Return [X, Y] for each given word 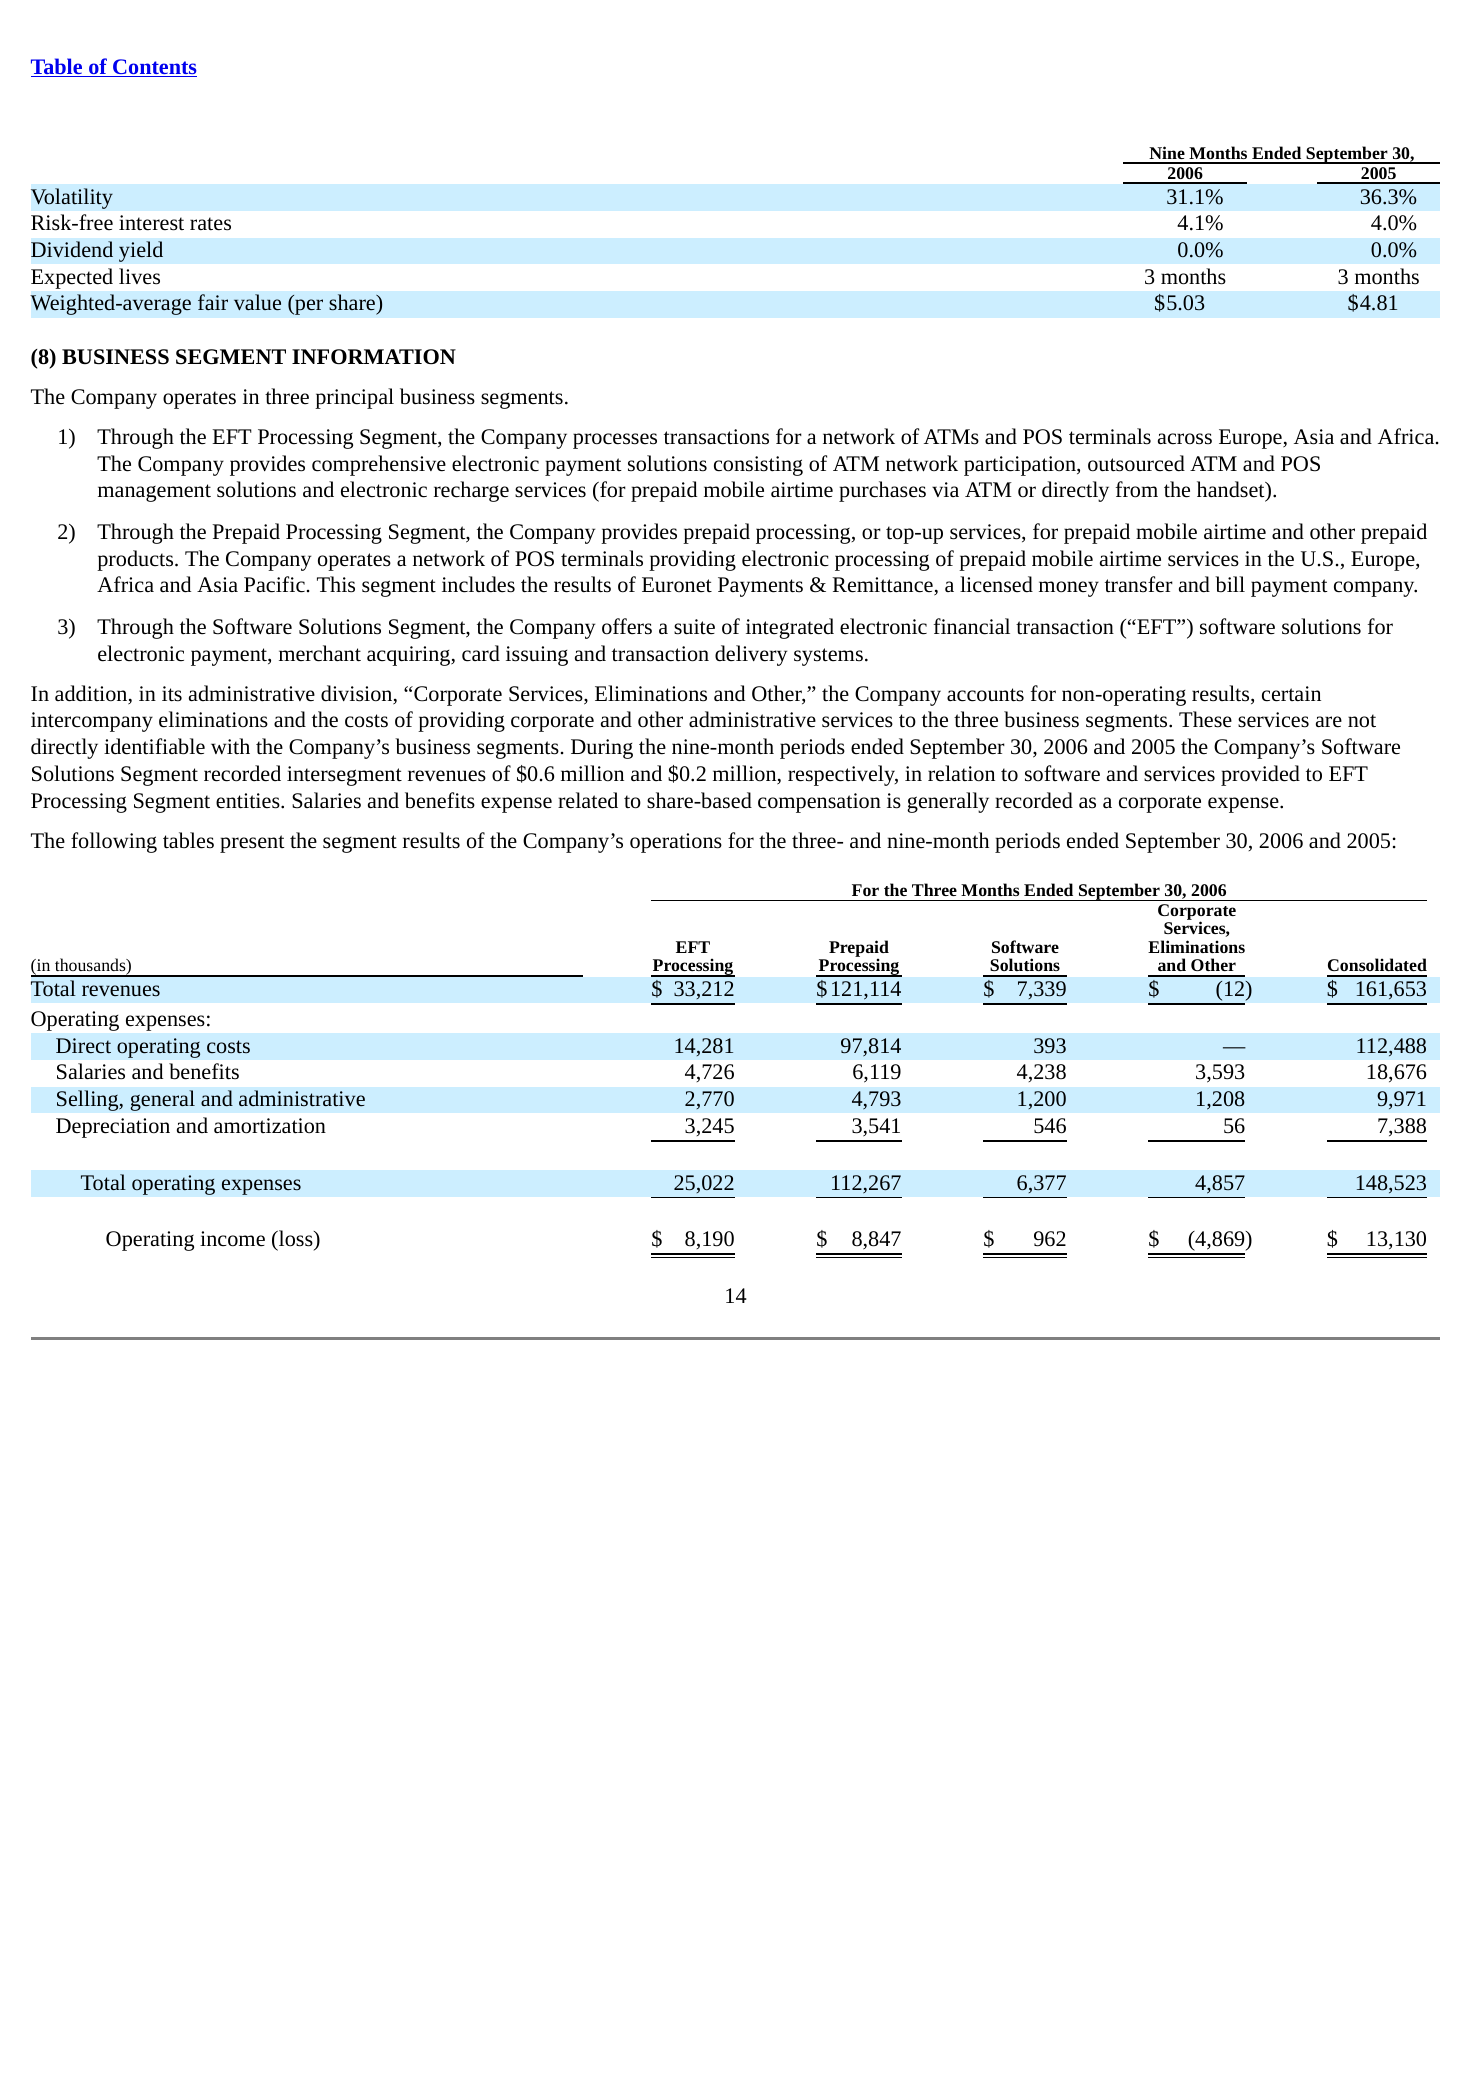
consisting [758, 466]
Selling [89, 1100]
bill [1230, 584]
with [230, 746]
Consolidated [1377, 964]
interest [151, 223]
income [232, 1239]
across [1185, 439]
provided [1260, 775]
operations [676, 843]
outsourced [1136, 463]
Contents [154, 68]
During [602, 749]
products [136, 560]
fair [213, 302]
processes [615, 441]
